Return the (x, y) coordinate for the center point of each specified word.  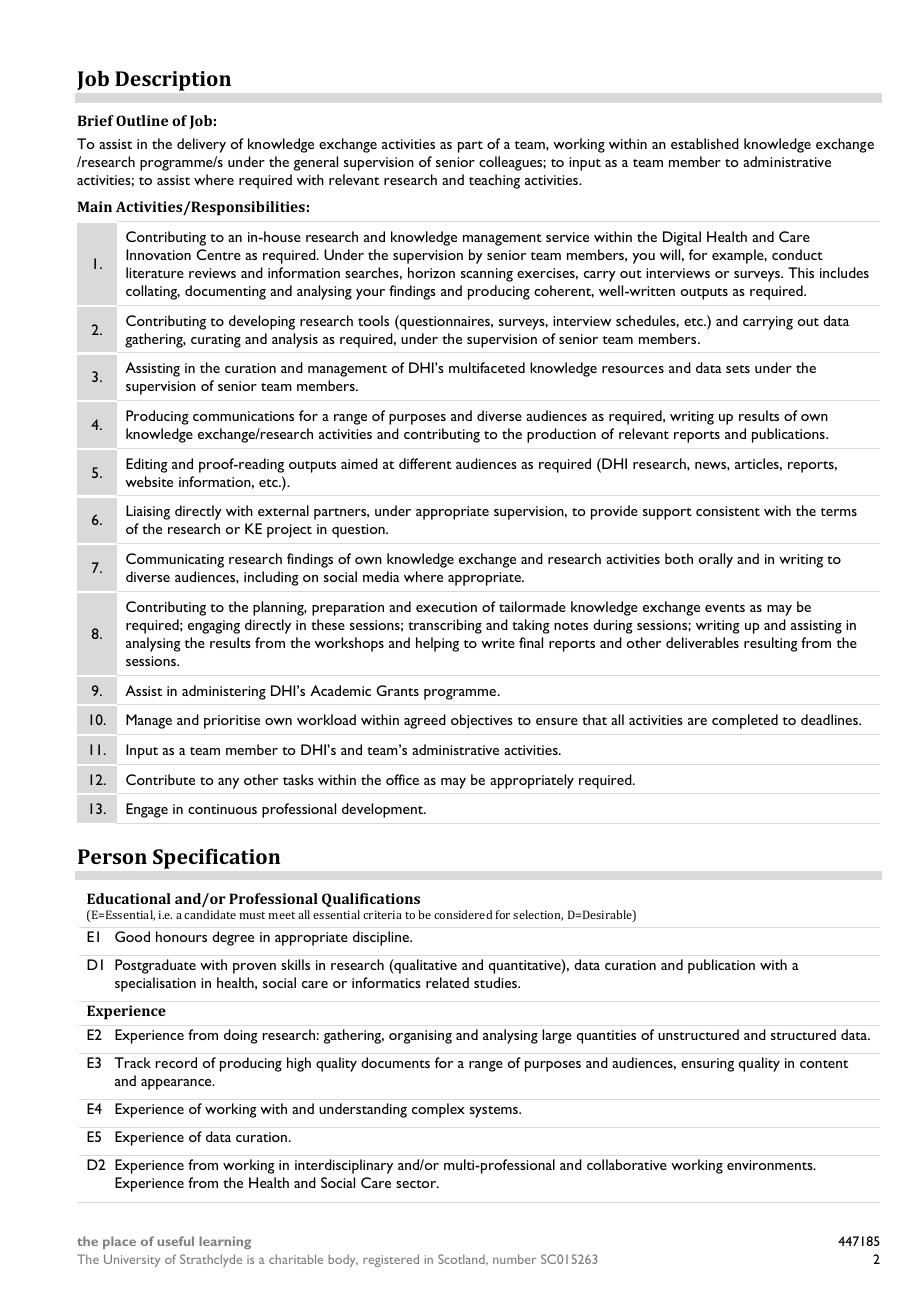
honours (181, 936)
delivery (201, 145)
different (425, 463)
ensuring (707, 1065)
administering (224, 692)
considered (463, 914)
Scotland (462, 1259)
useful (175, 1241)
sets (738, 369)
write (498, 643)
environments (771, 1165)
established (705, 143)
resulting (771, 644)
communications (243, 416)
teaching (494, 181)
